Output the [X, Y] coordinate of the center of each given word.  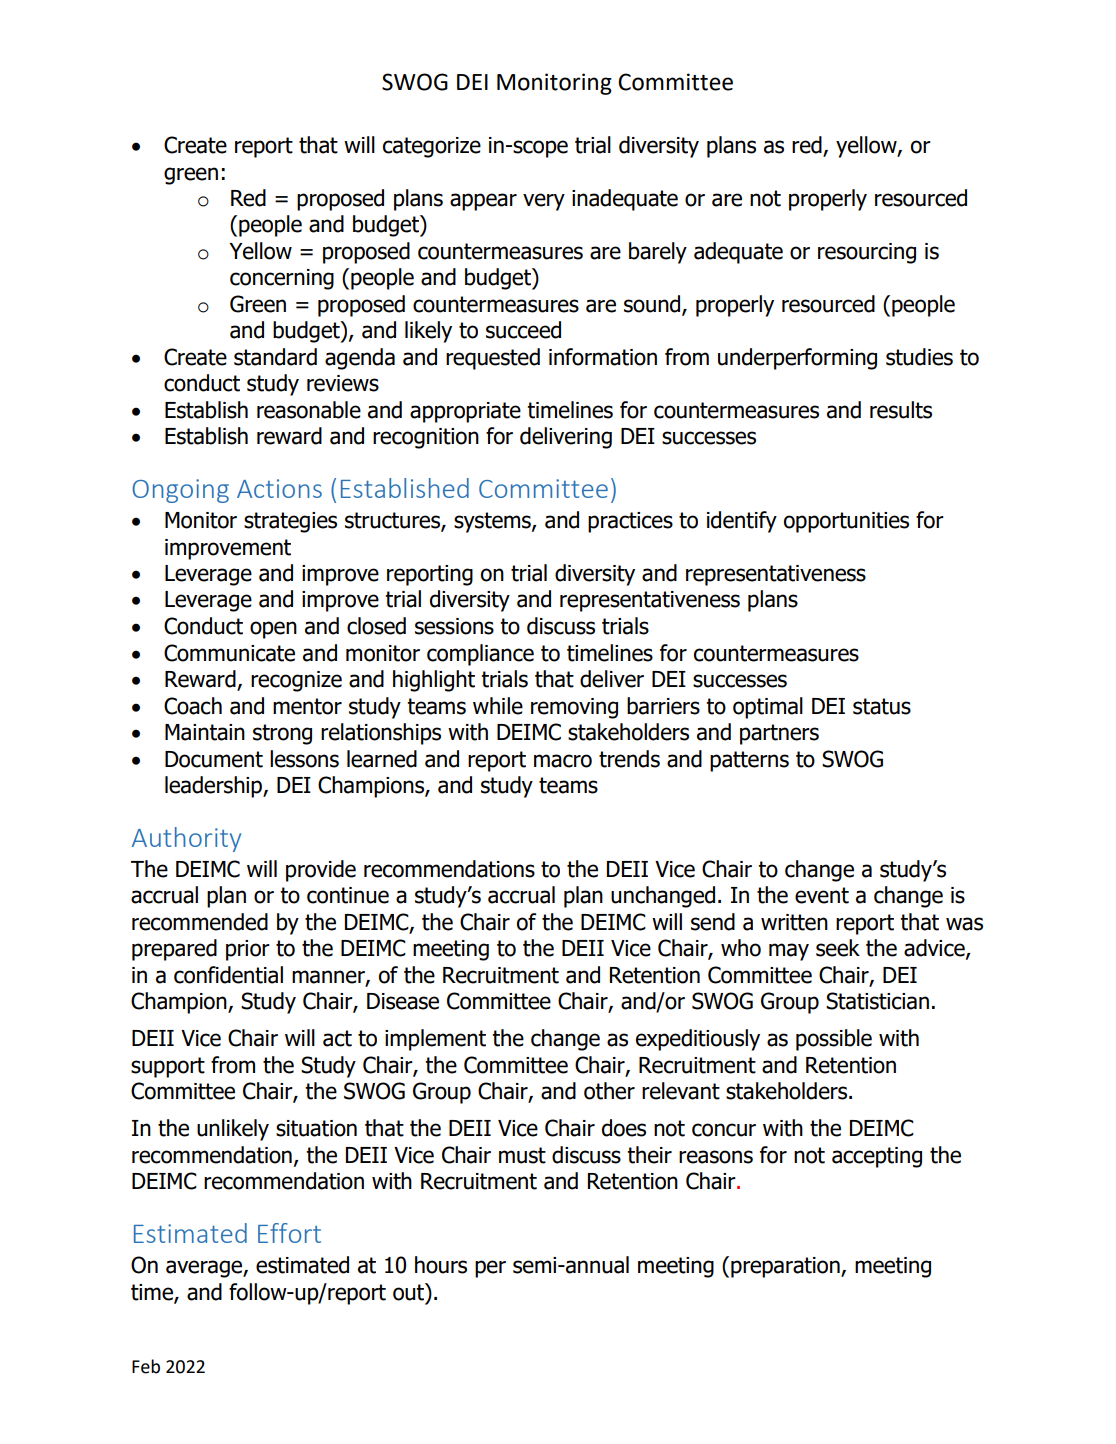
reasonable [309, 410]
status [882, 706]
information [603, 357]
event [822, 895]
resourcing [867, 253]
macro [563, 761]
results [901, 410]
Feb [146, 1366]
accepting [877, 1157]
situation [316, 1128]
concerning [282, 279]
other [609, 1091]
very [544, 202]
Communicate [229, 653]
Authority [186, 839]
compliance [480, 655]
